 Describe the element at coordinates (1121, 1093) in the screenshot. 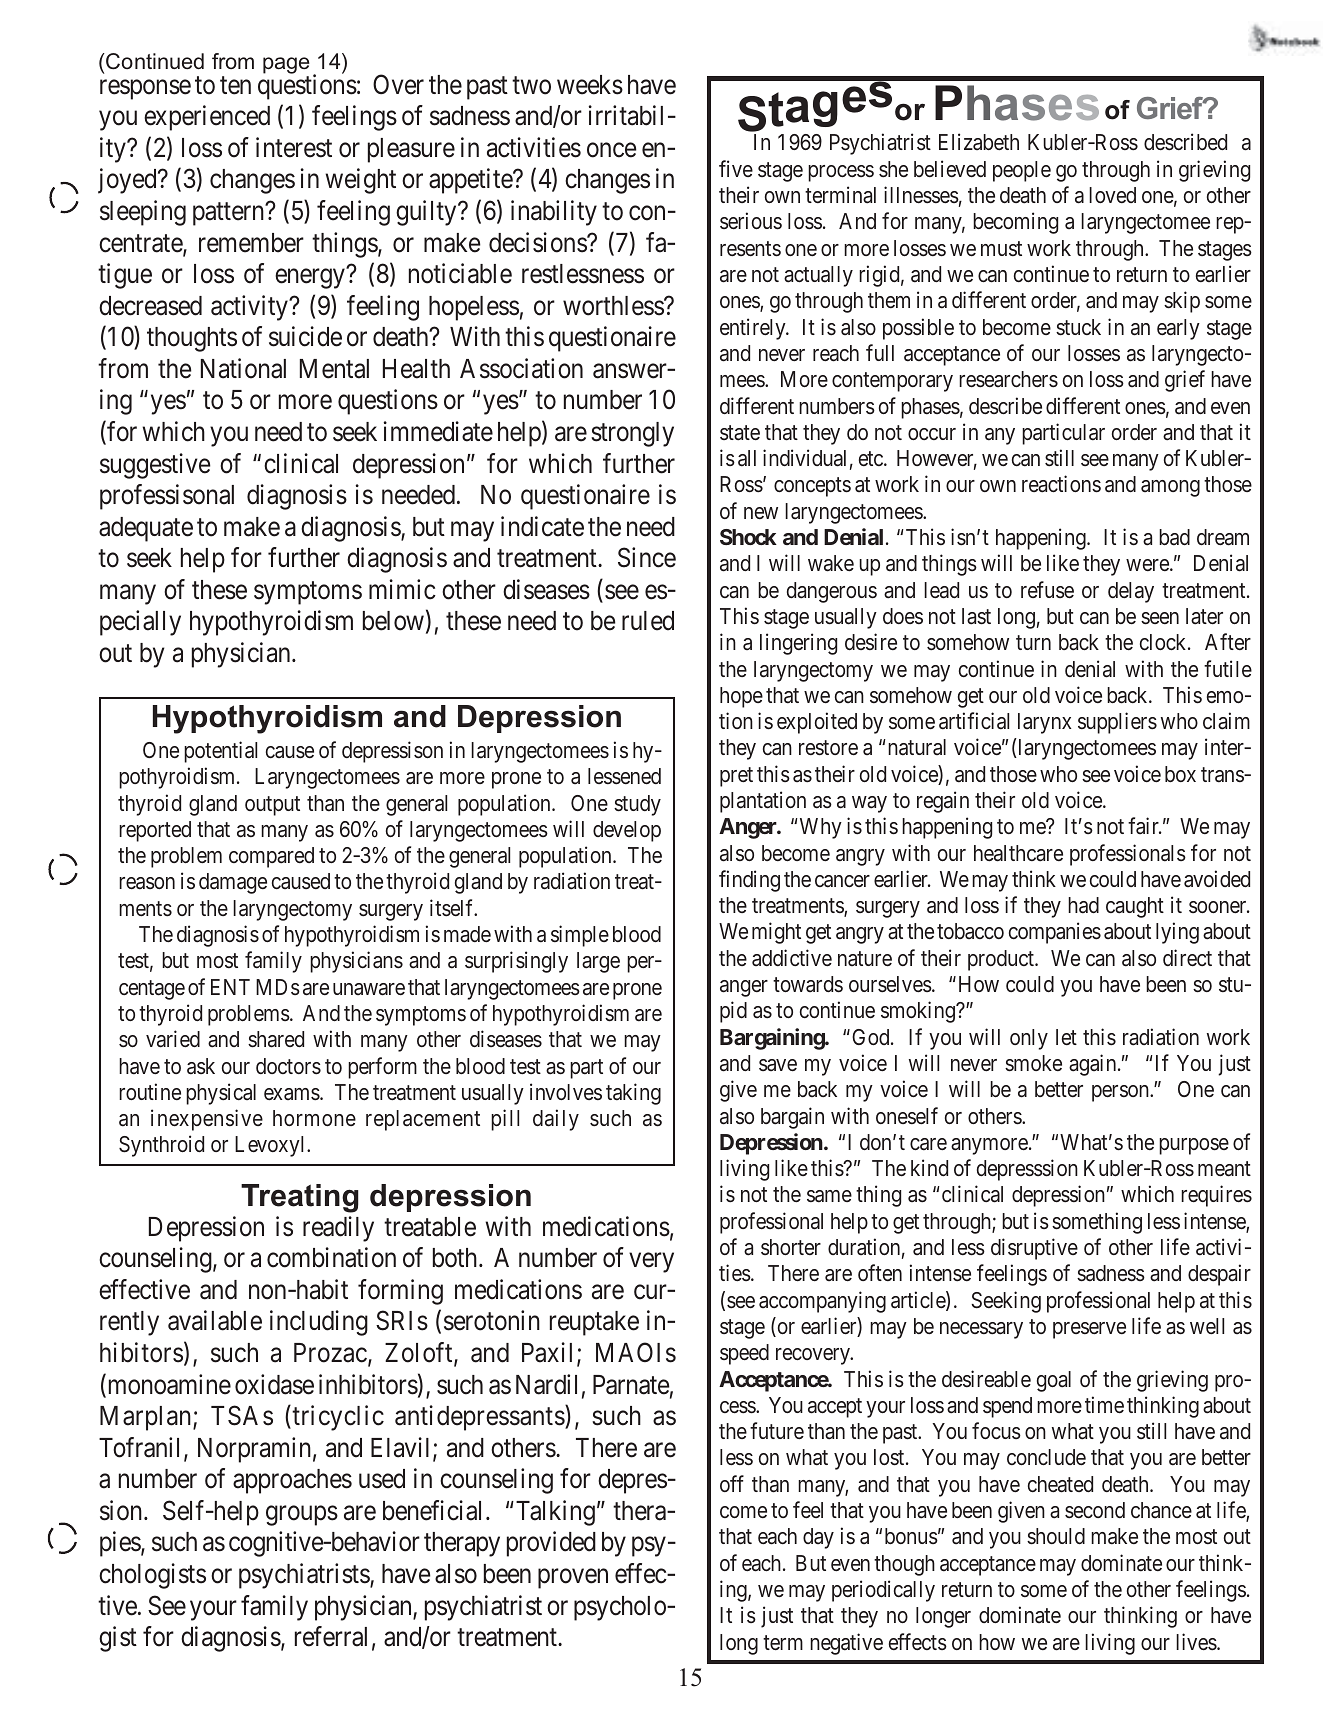

I see `person` at that location.
